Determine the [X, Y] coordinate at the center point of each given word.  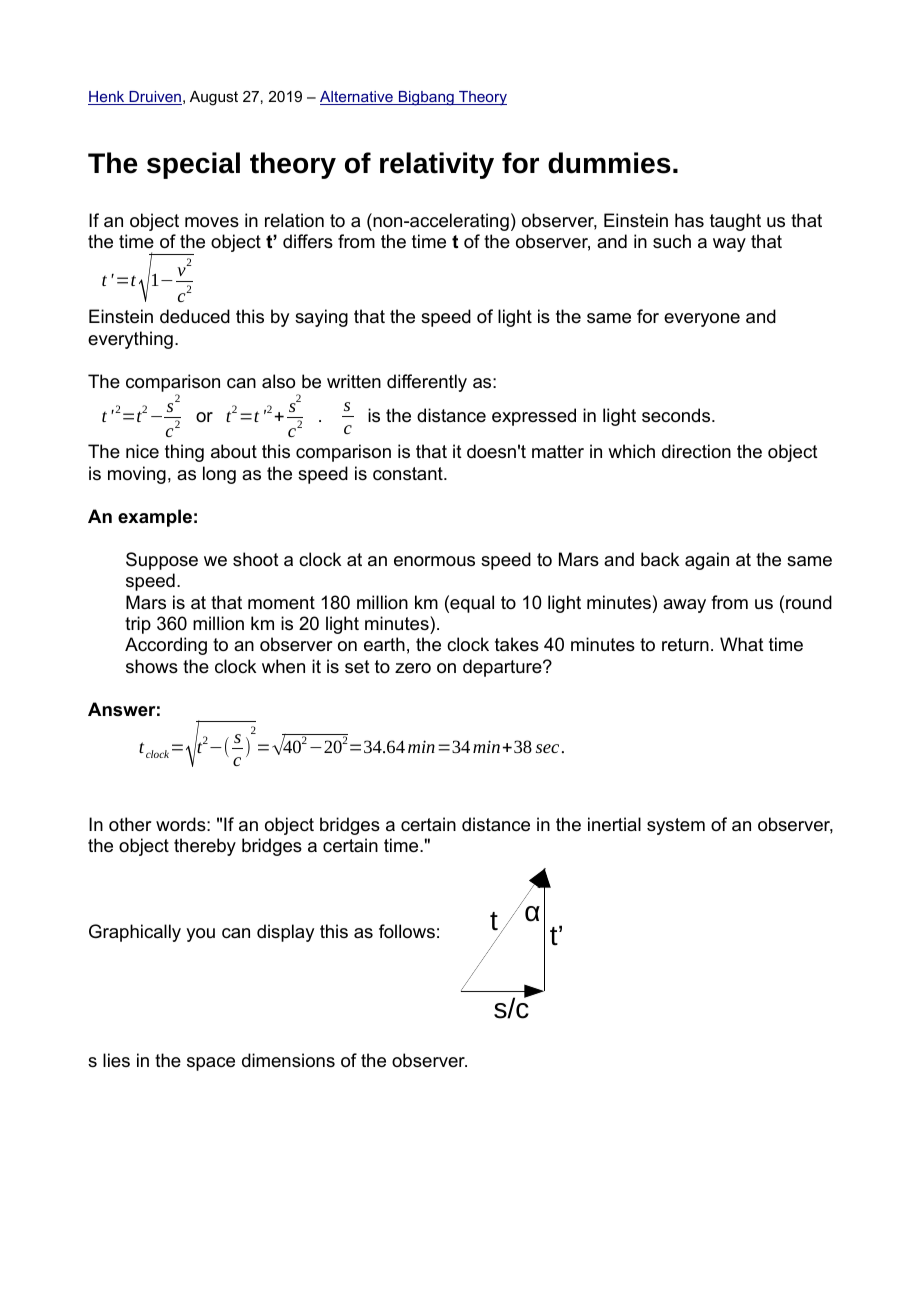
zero [413, 668]
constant [409, 474]
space [211, 1064]
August [214, 98]
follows [407, 931]
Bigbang [426, 98]
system [676, 826]
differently [427, 383]
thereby [205, 847]
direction [696, 451]
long [219, 475]
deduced [195, 316]
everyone [702, 320]
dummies [609, 163]
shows [152, 666]
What [742, 644]
